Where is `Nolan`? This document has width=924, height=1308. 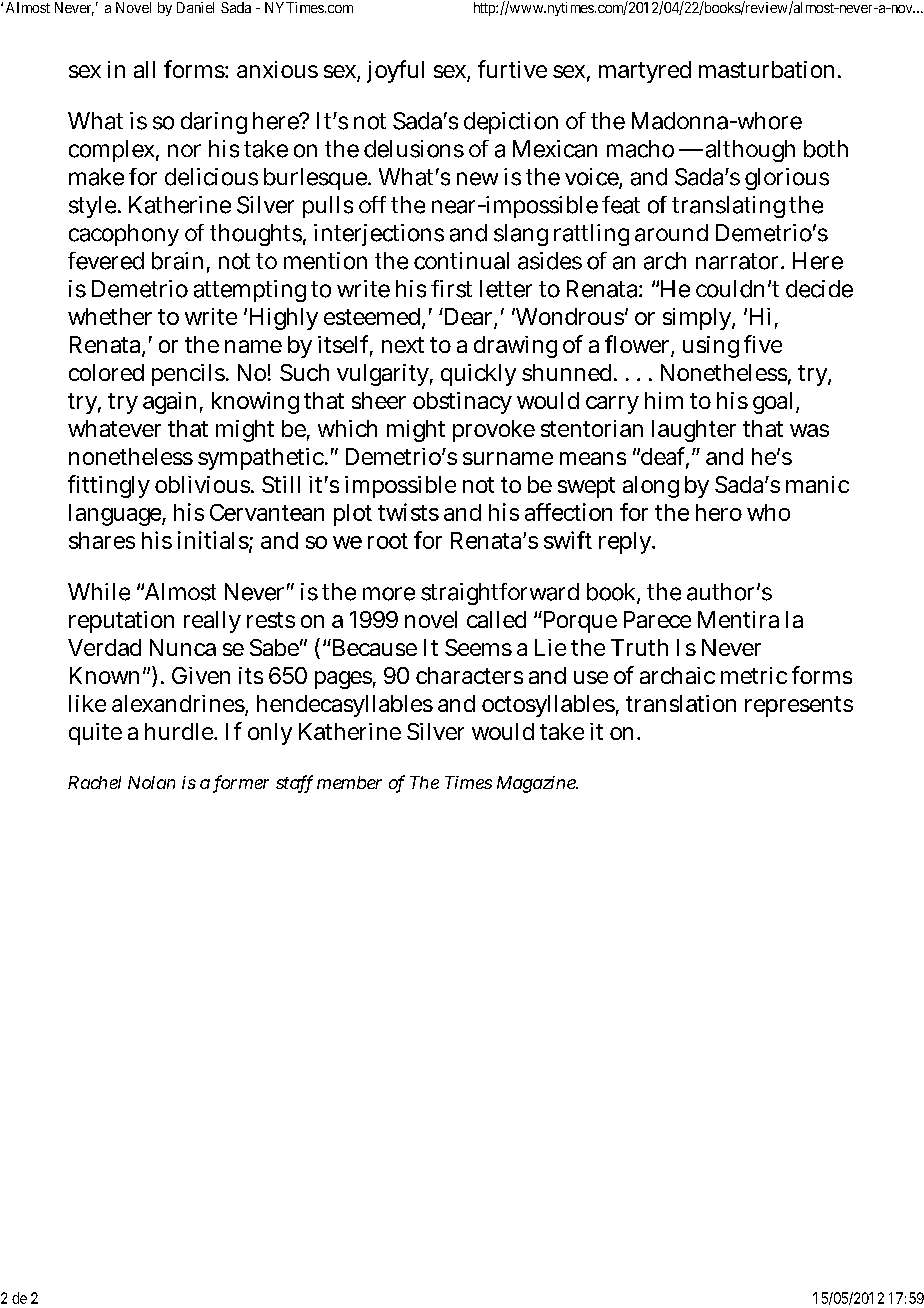
Nolan is located at coordinates (151, 782).
